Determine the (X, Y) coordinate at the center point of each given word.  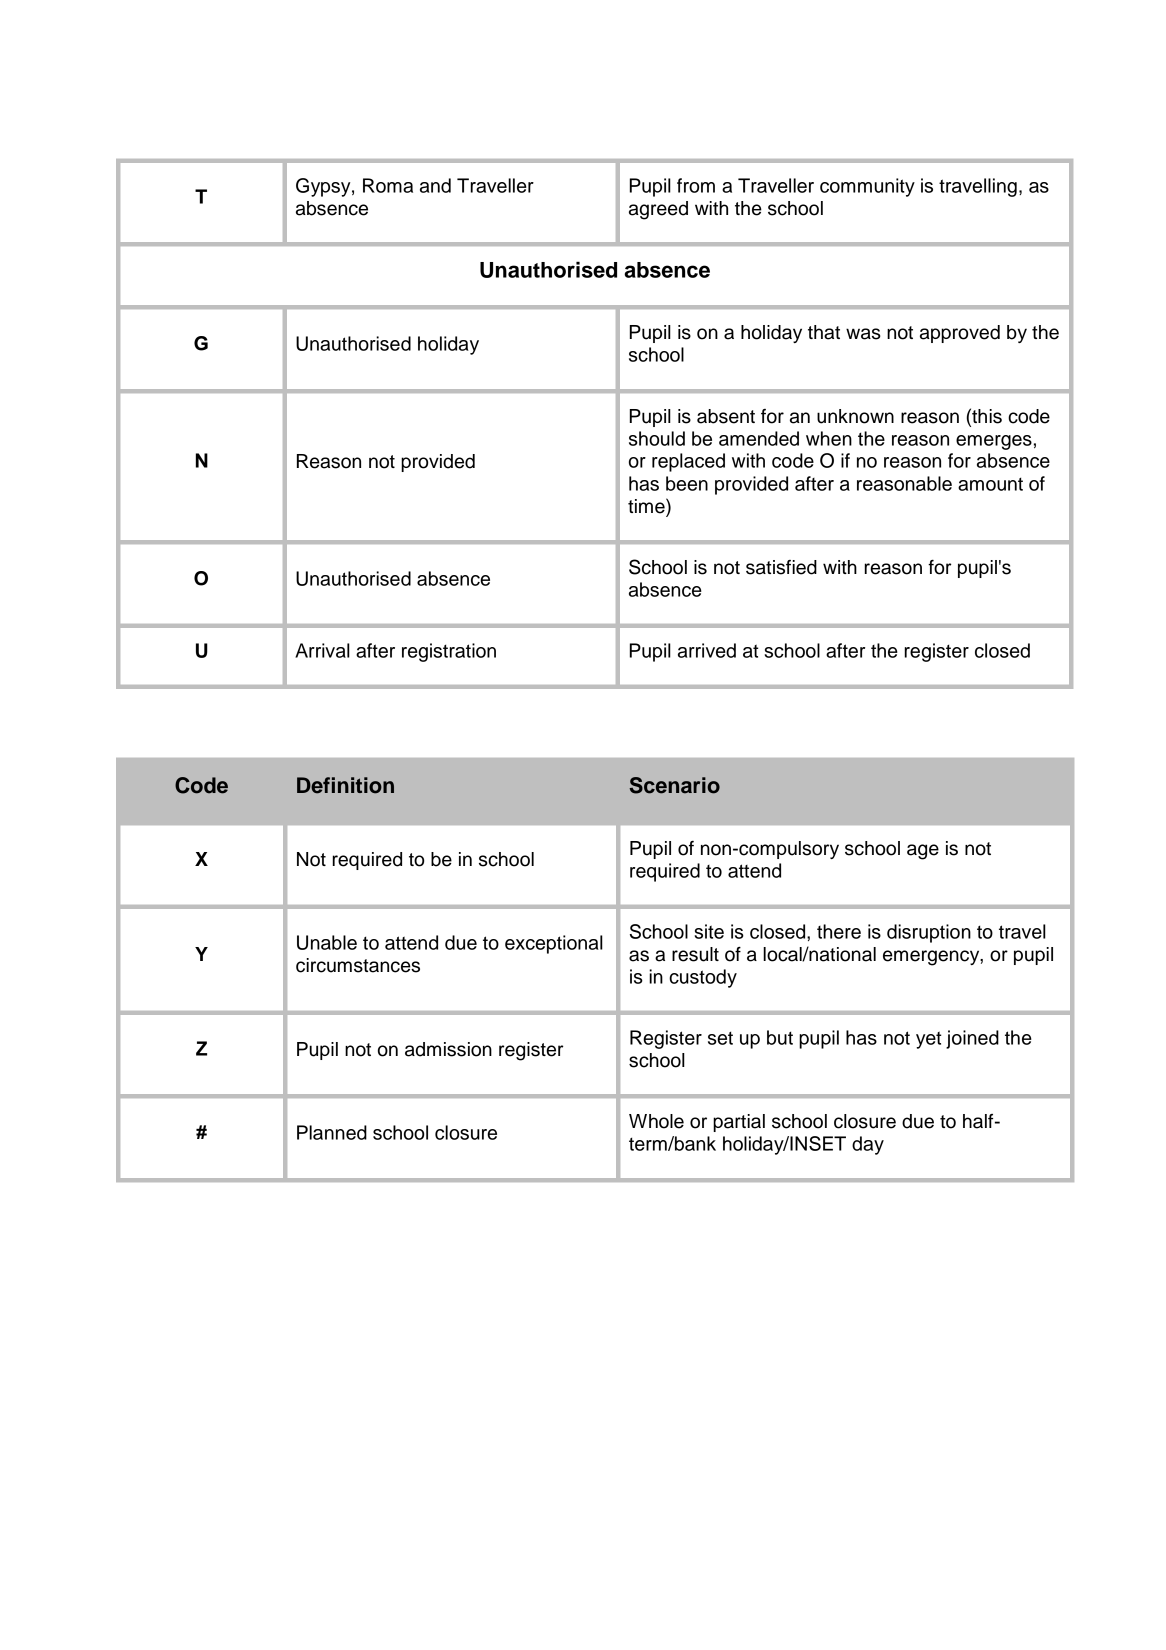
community (867, 187)
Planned (332, 1132)
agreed (658, 210)
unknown (855, 416)
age (923, 852)
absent (726, 416)
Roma (388, 185)
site (709, 931)
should (657, 438)
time (647, 507)
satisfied (781, 567)
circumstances (358, 965)
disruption (929, 933)
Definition (345, 785)
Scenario (674, 785)
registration (449, 652)
